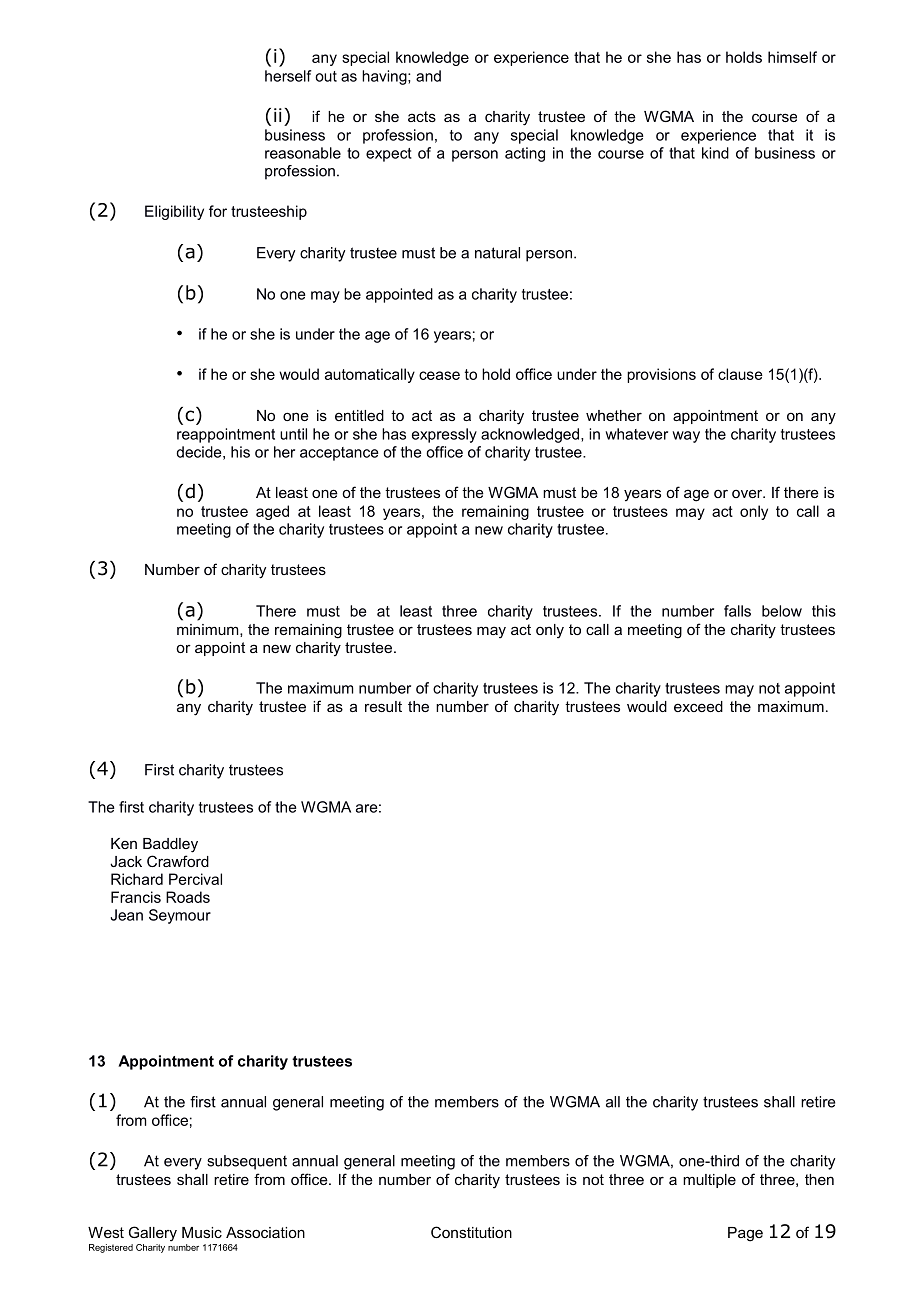  I want to click on Music, so click(202, 1232).
